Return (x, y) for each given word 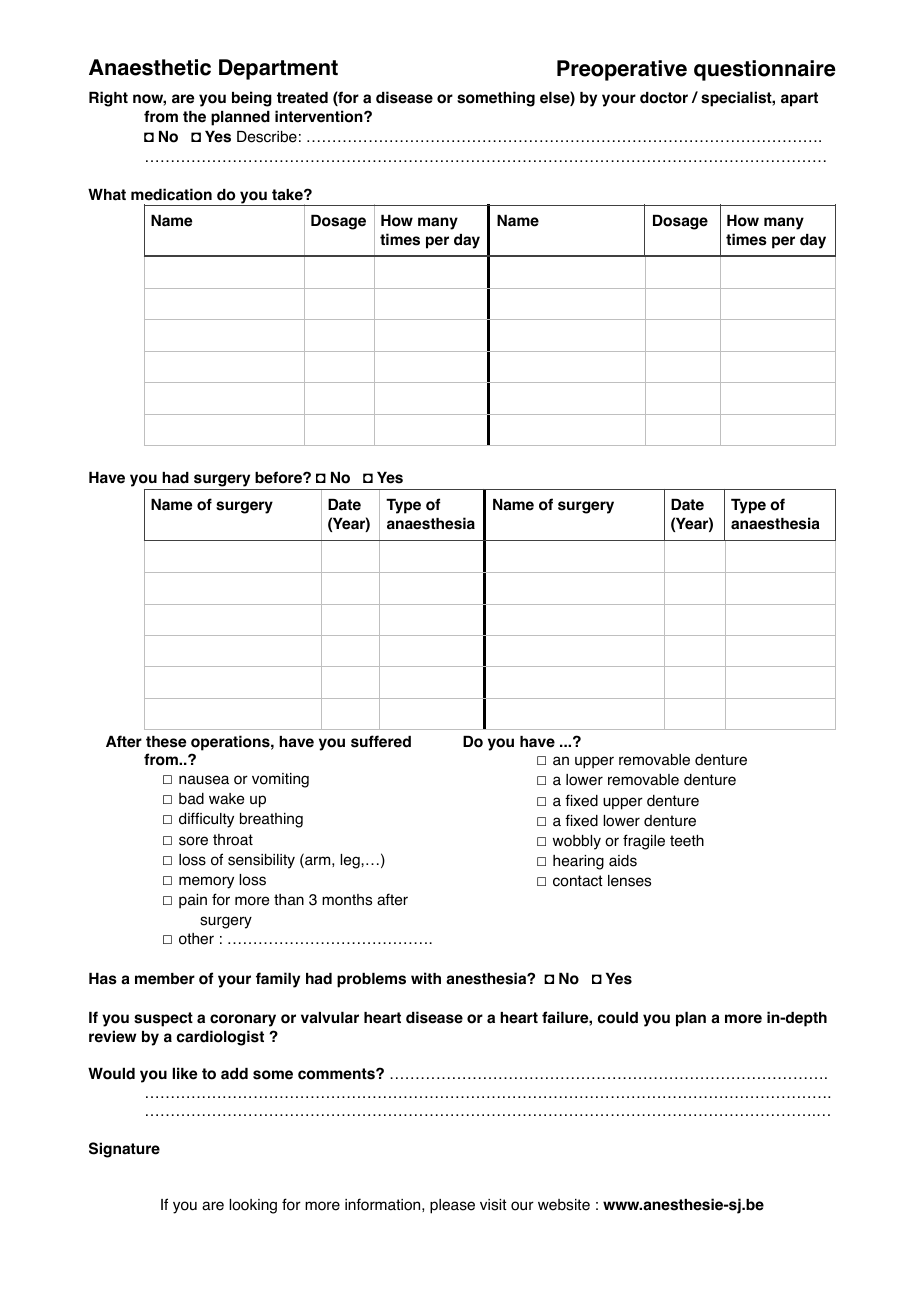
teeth (687, 841)
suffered (381, 741)
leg (351, 861)
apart (799, 99)
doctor (664, 98)
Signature (124, 1150)
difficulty (206, 820)
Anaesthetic (150, 67)
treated (302, 98)
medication (171, 194)
